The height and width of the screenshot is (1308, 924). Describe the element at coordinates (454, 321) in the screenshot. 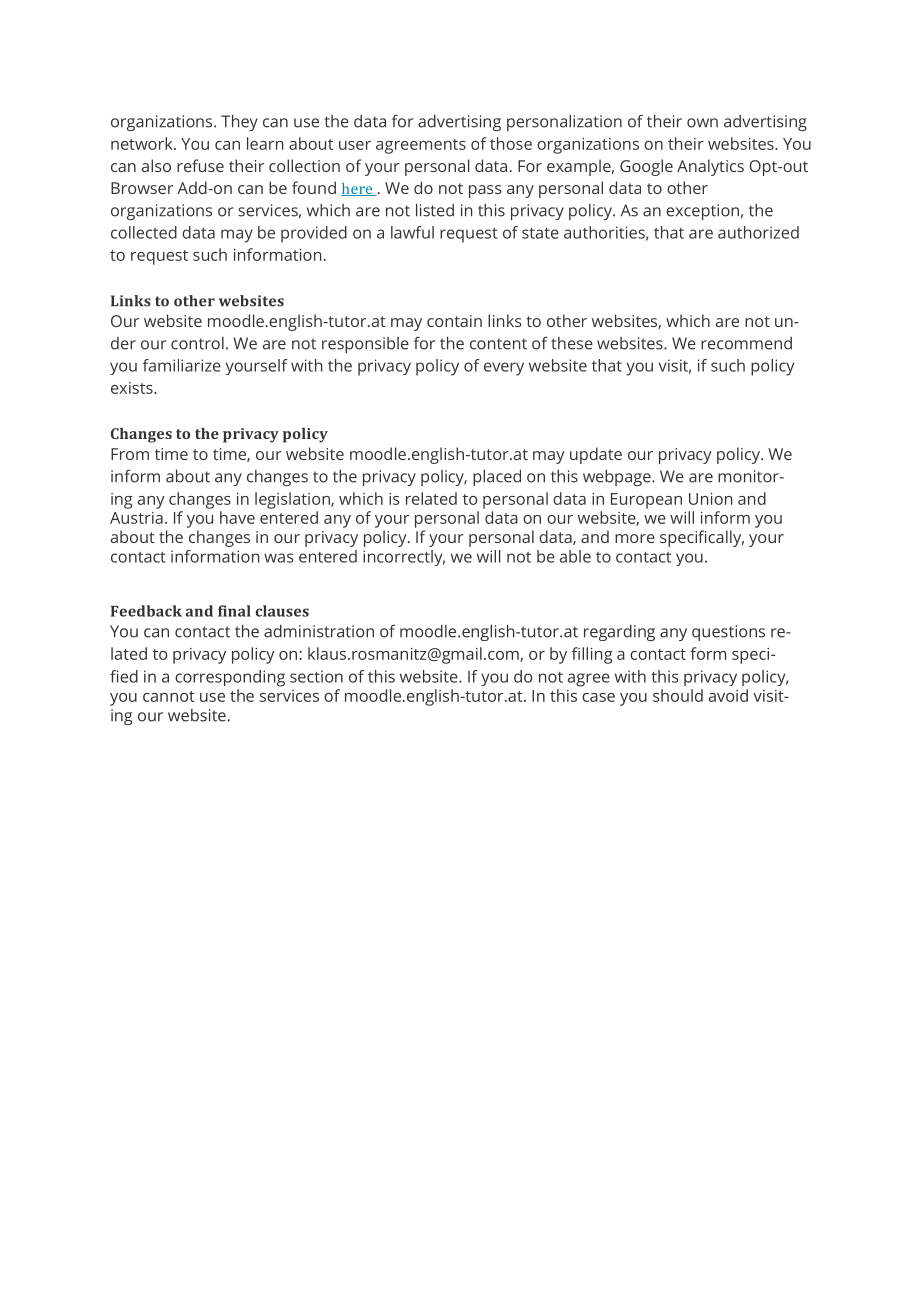

I see `contain` at that location.
